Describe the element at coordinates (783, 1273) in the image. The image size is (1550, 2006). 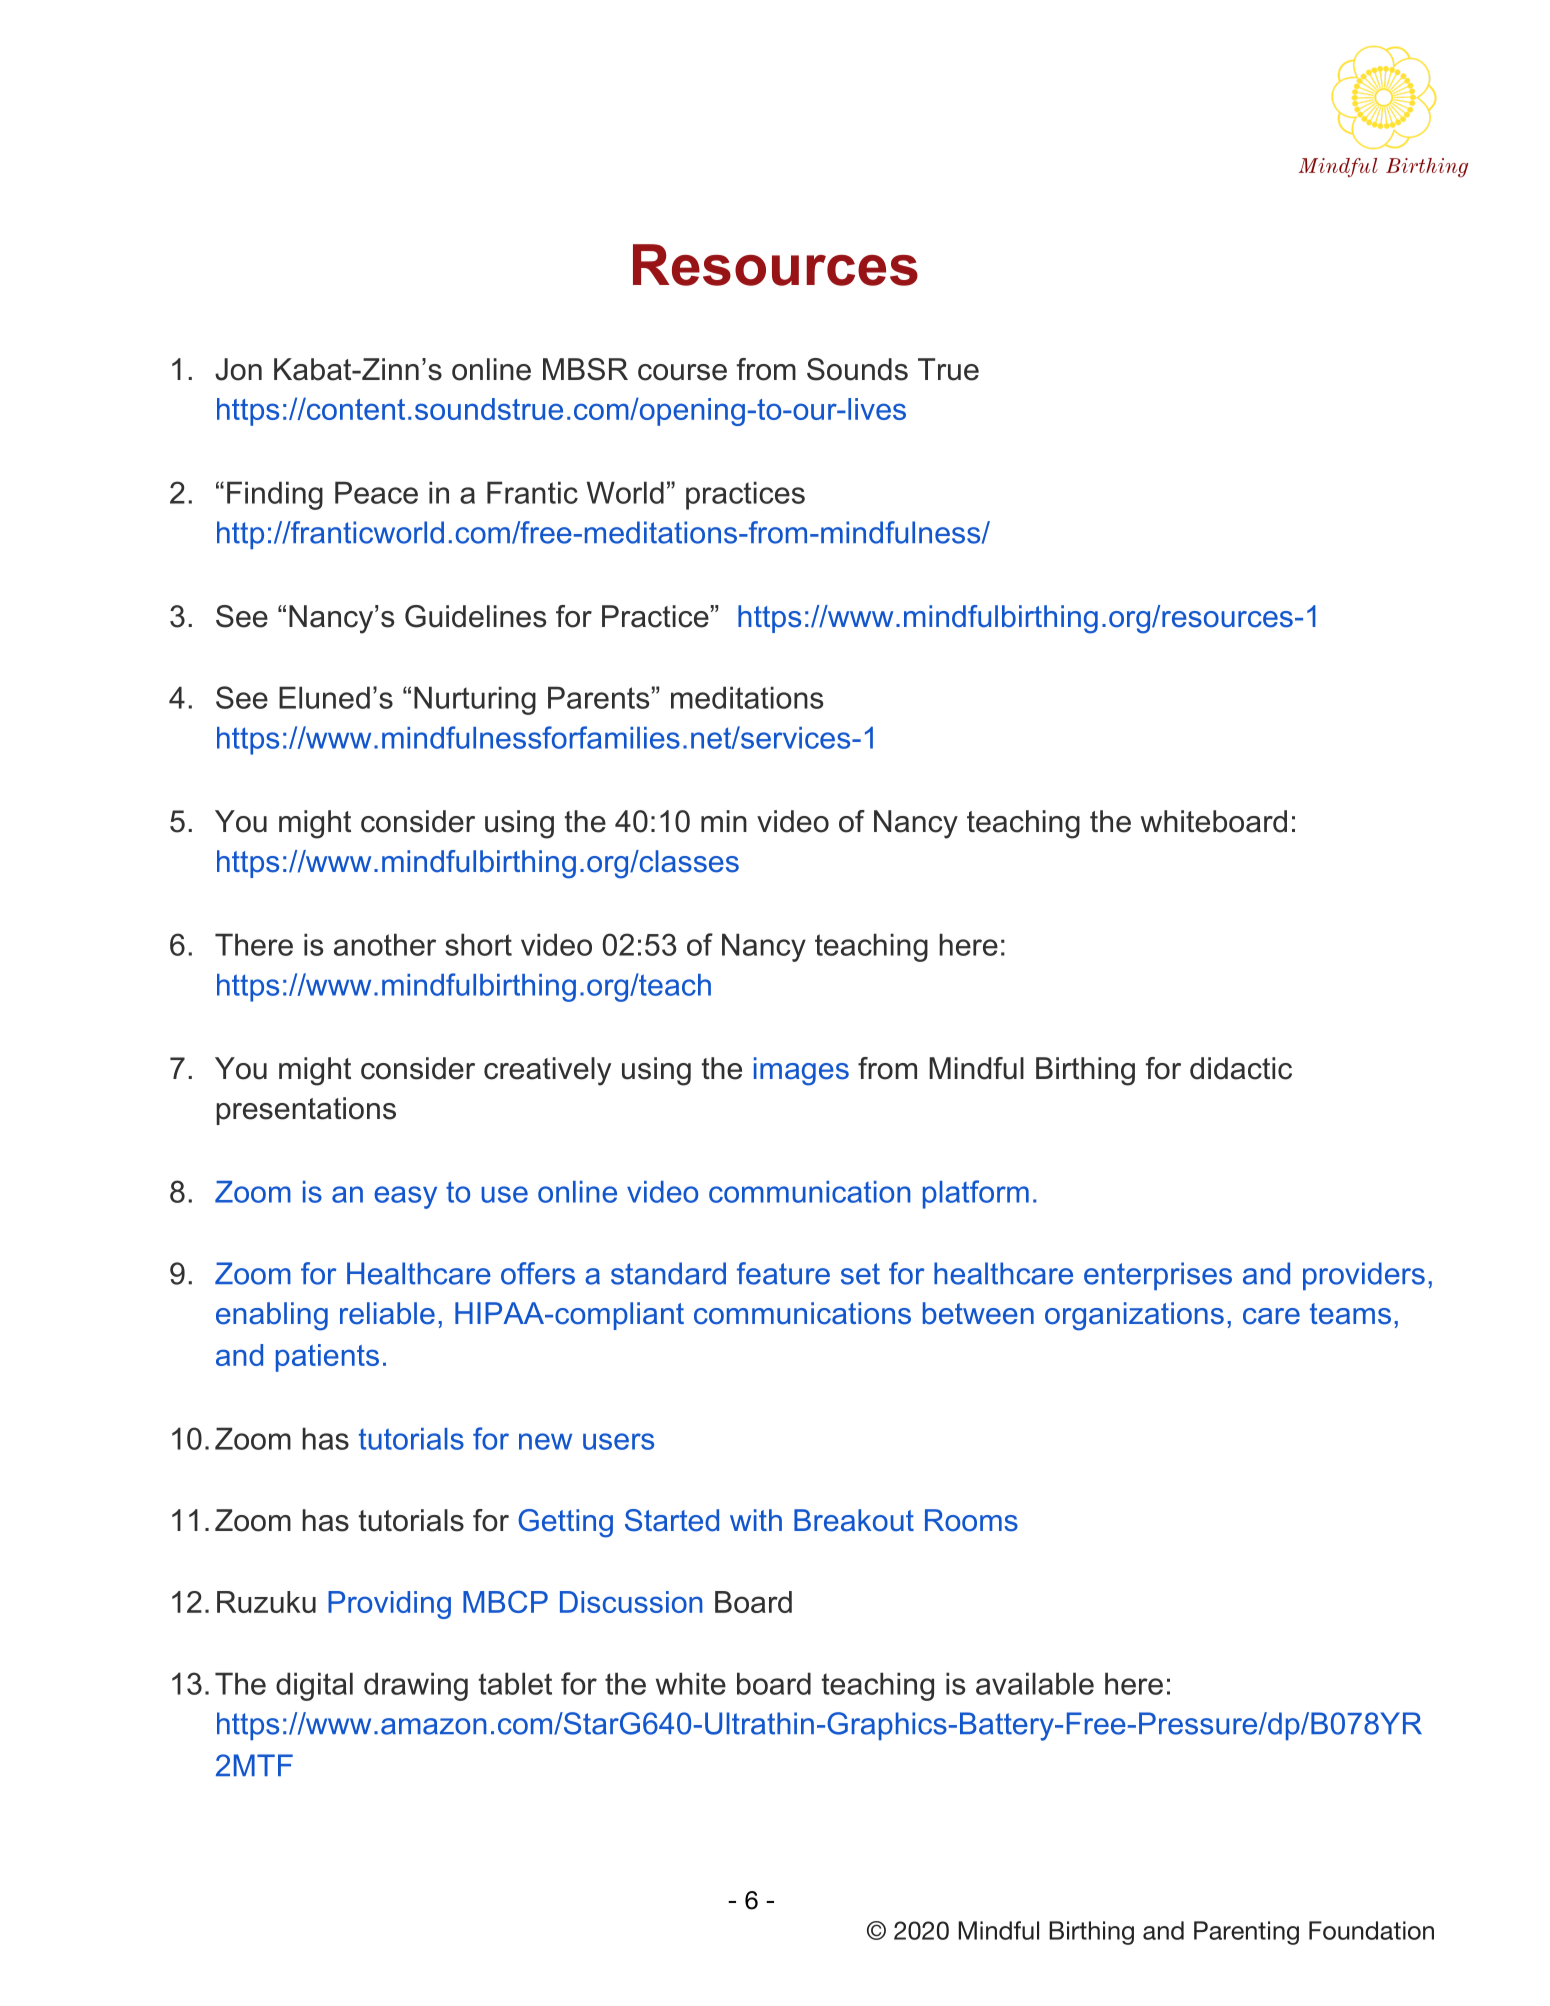
I see `feature` at that location.
